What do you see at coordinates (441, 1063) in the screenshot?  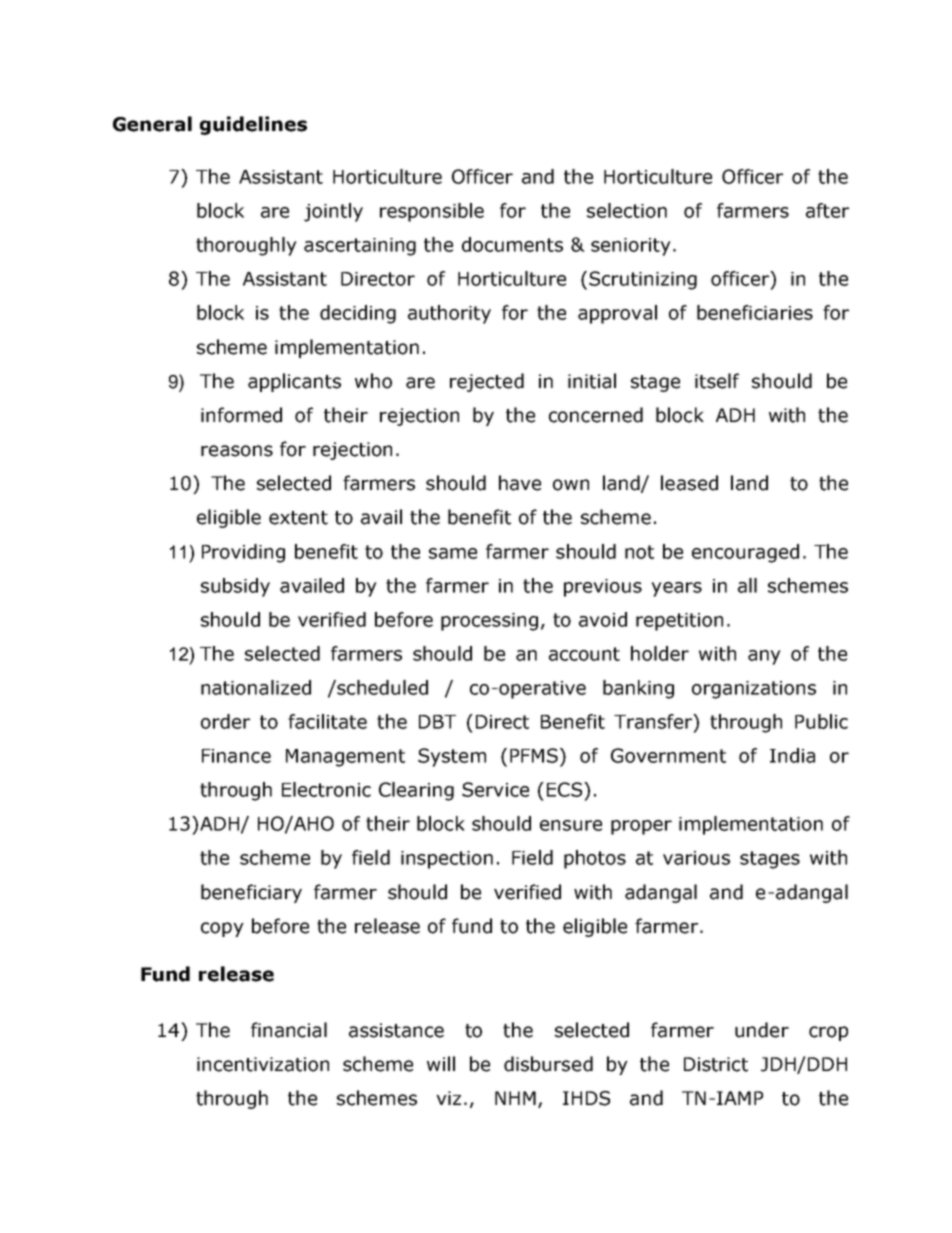 I see `will` at bounding box center [441, 1063].
